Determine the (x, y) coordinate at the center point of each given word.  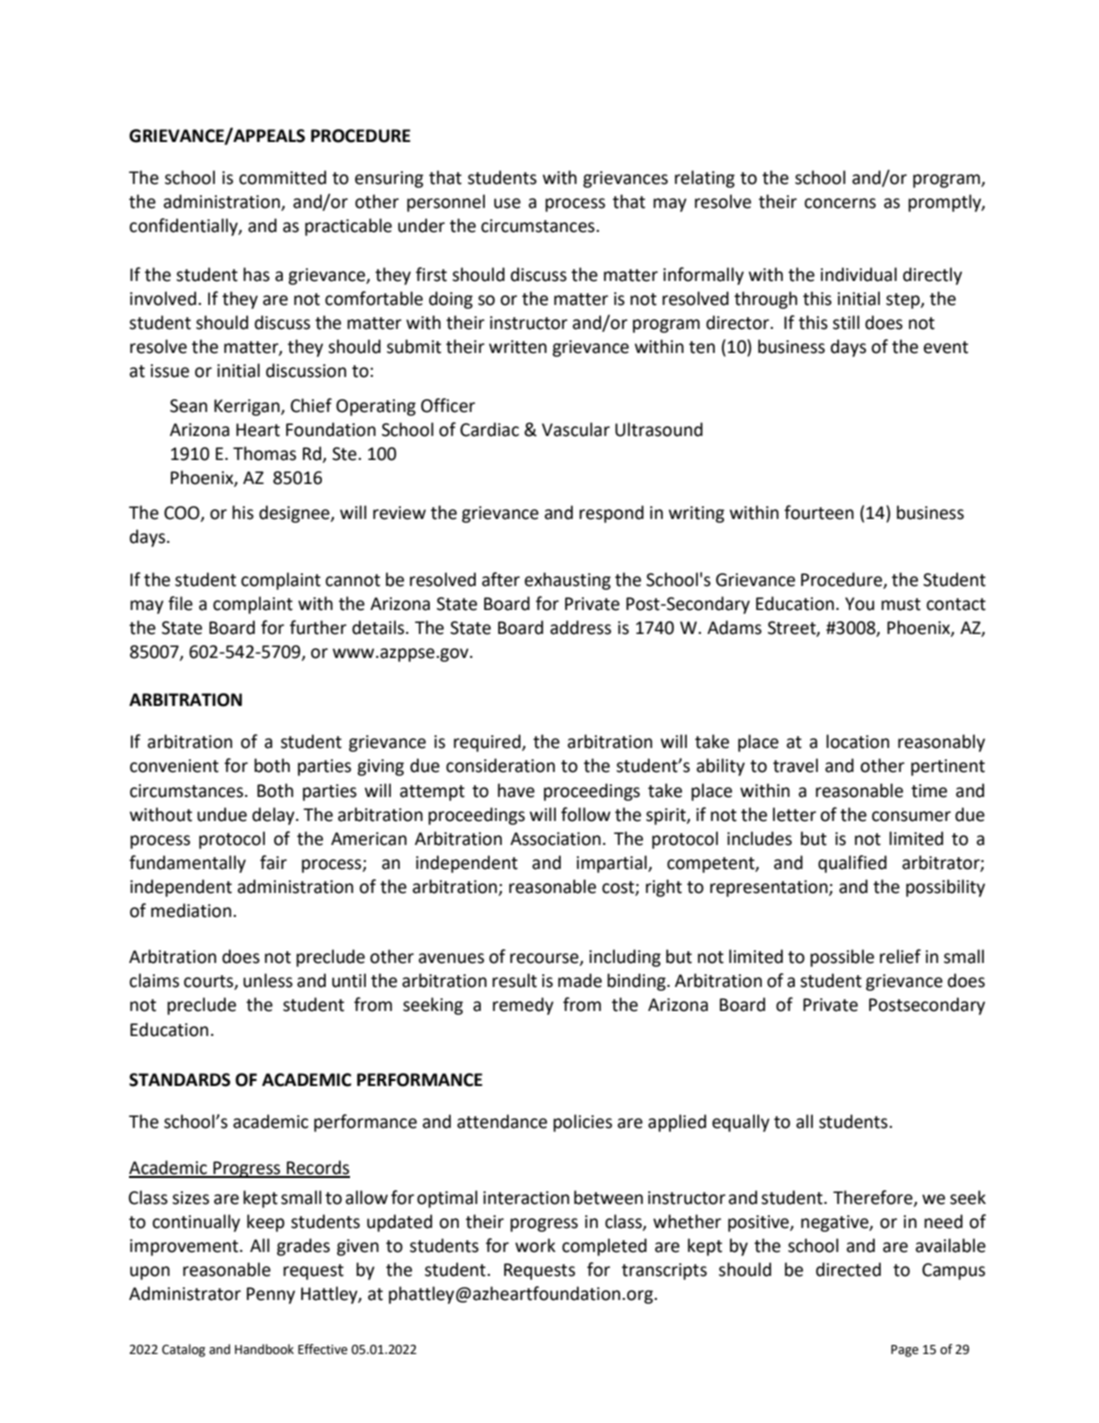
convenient (174, 766)
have (516, 790)
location (857, 741)
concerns (840, 203)
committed (282, 177)
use (507, 203)
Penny (271, 1295)
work (535, 1245)
